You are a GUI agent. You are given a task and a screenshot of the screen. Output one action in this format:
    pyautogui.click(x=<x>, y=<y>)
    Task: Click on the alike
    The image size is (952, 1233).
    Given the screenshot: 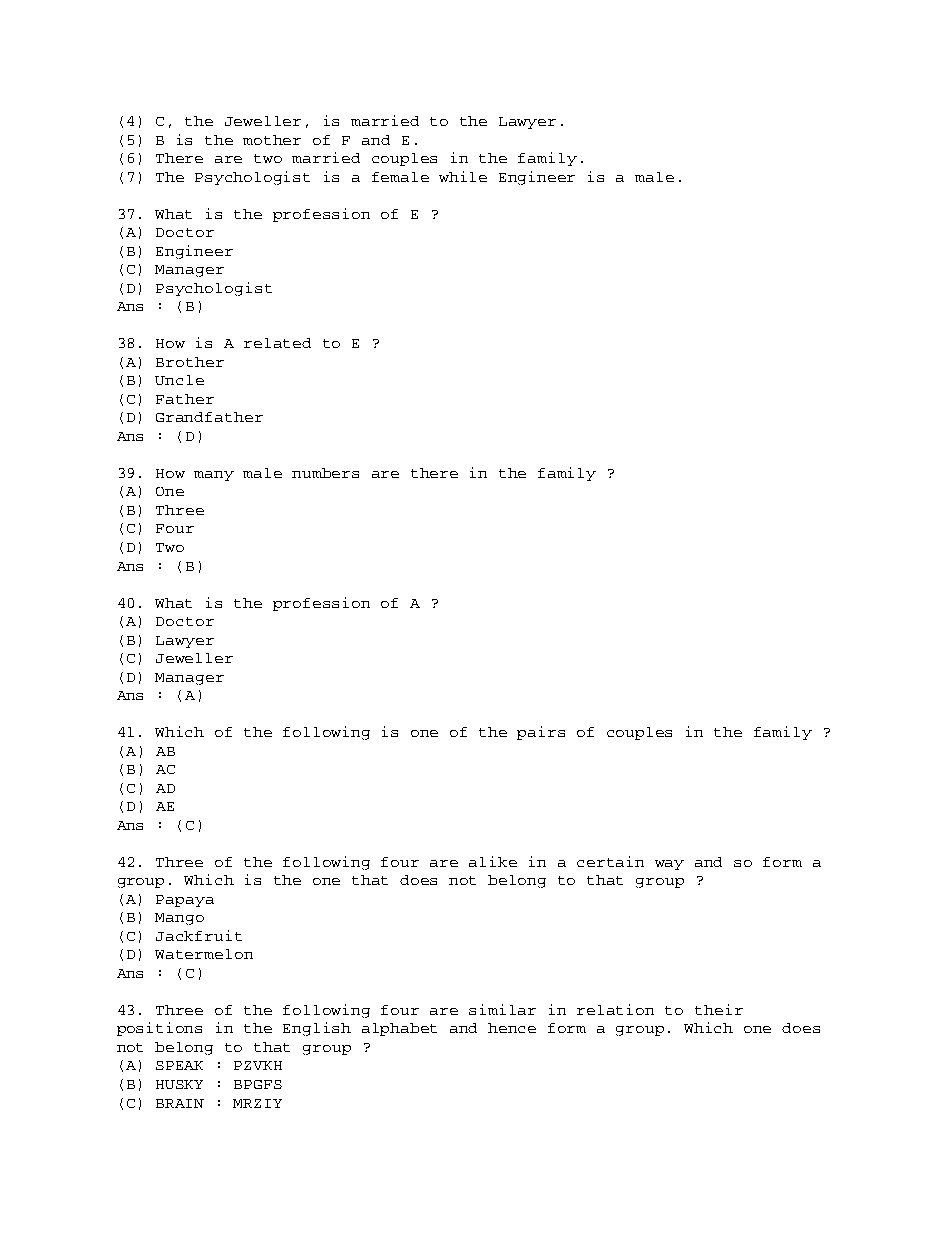 What is the action you would take?
    pyautogui.click(x=493, y=861)
